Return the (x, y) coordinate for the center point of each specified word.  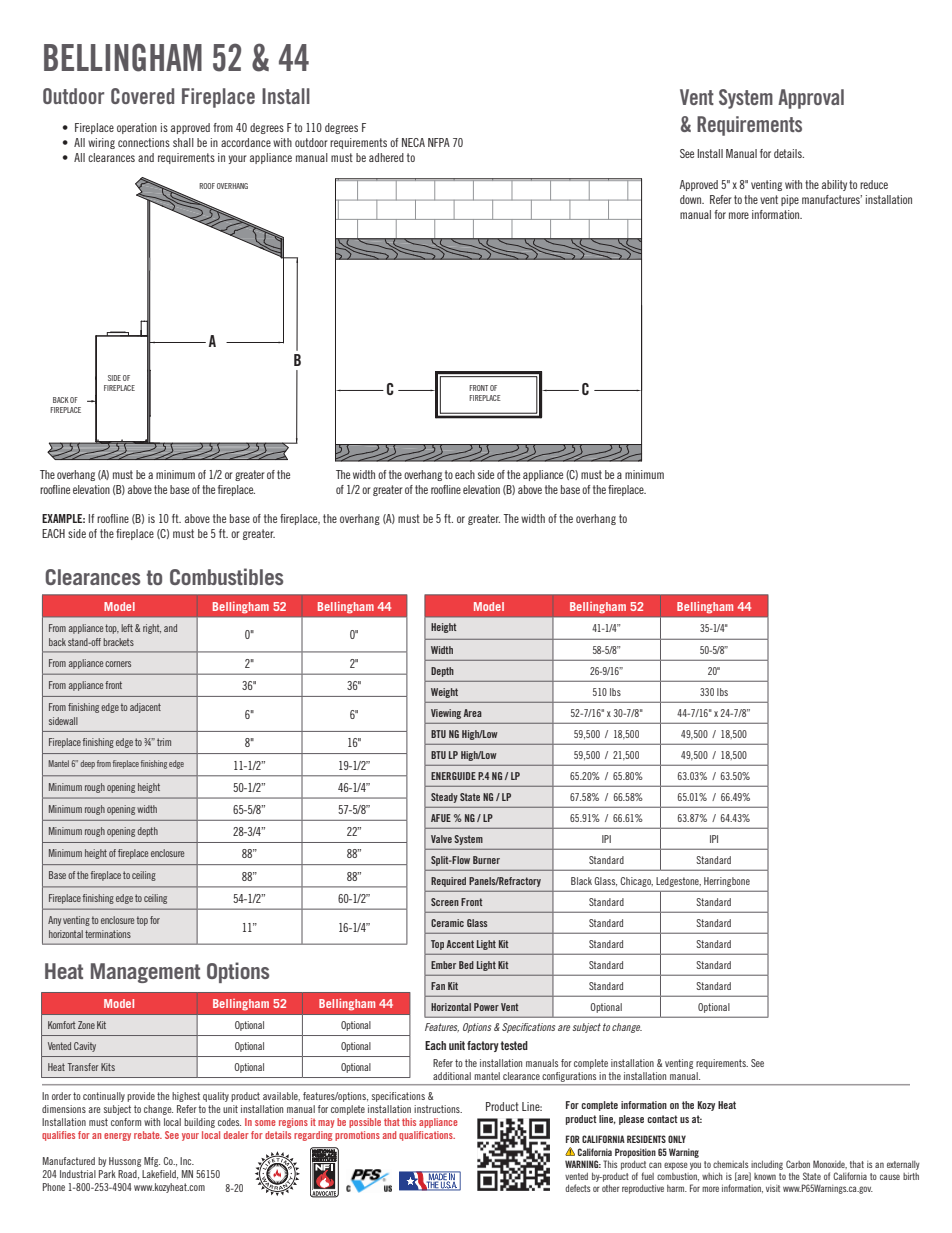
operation (137, 128)
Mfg (152, 1162)
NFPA (439, 142)
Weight (444, 693)
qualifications (427, 1136)
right (152, 629)
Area (473, 713)
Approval (811, 99)
